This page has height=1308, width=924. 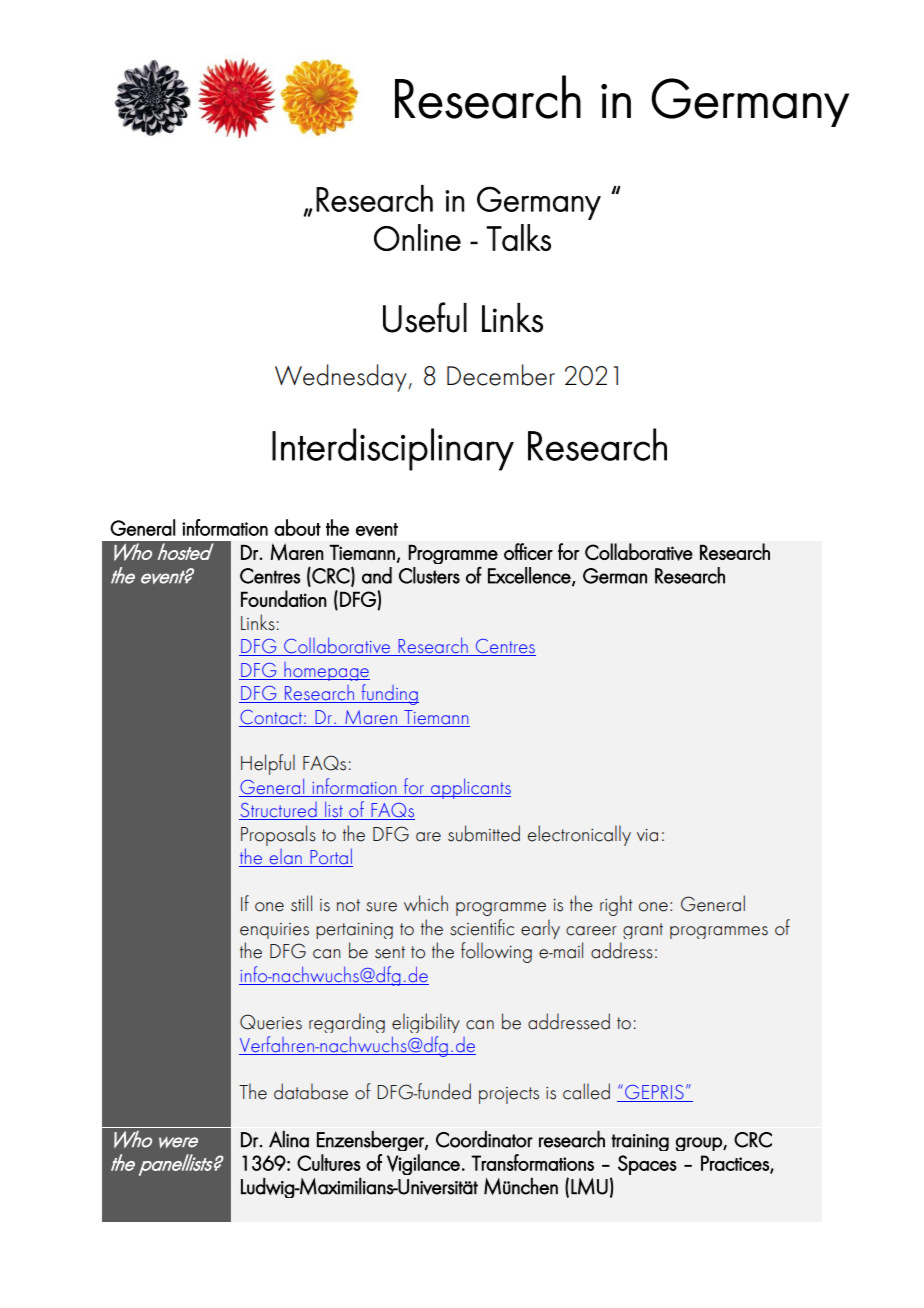 What do you see at coordinates (417, 237) in the page?
I see `Online` at bounding box center [417, 237].
